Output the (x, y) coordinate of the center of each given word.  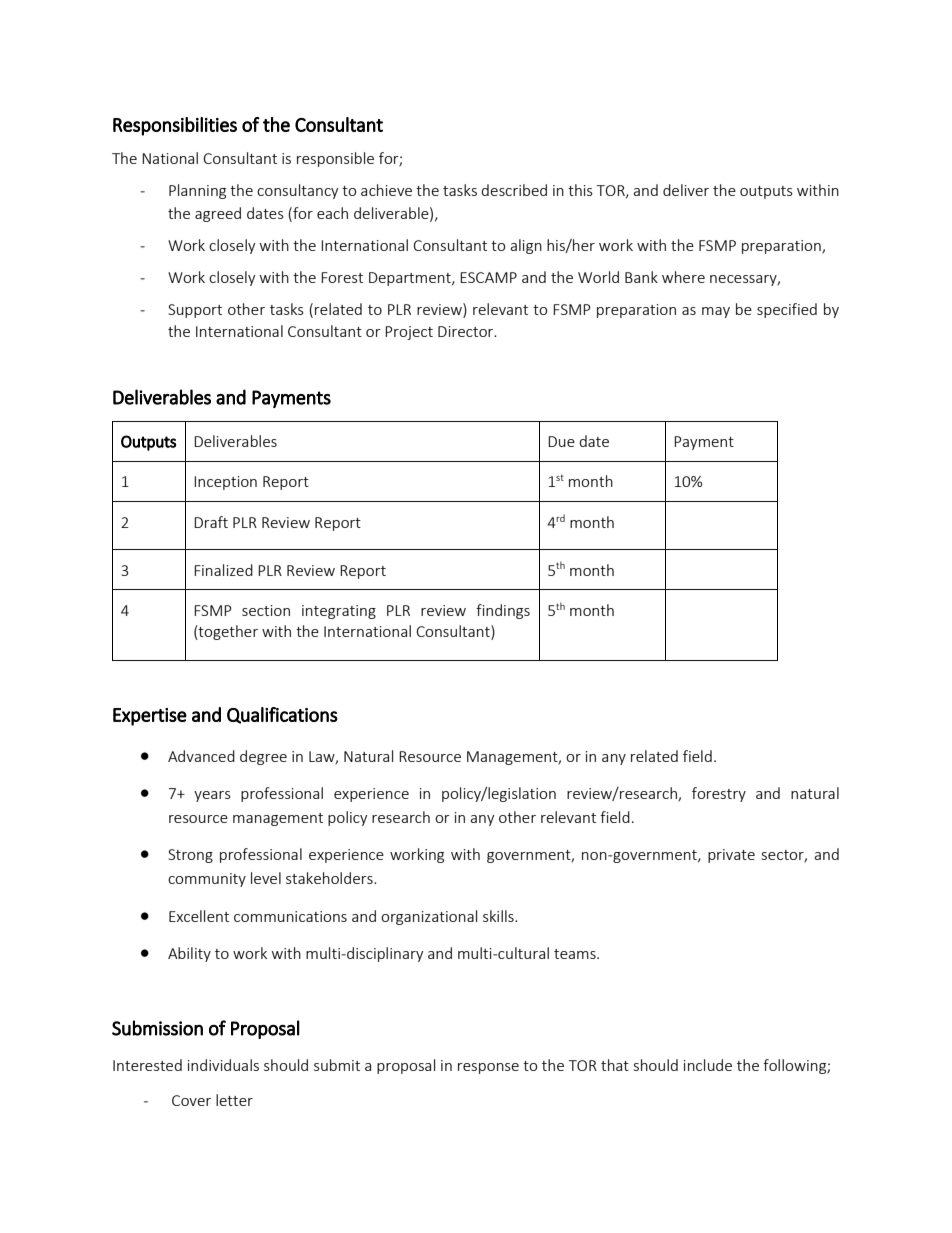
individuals (223, 1065)
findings (503, 611)
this (580, 190)
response (488, 1068)
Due (561, 441)
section (266, 610)
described (514, 190)
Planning (197, 191)
